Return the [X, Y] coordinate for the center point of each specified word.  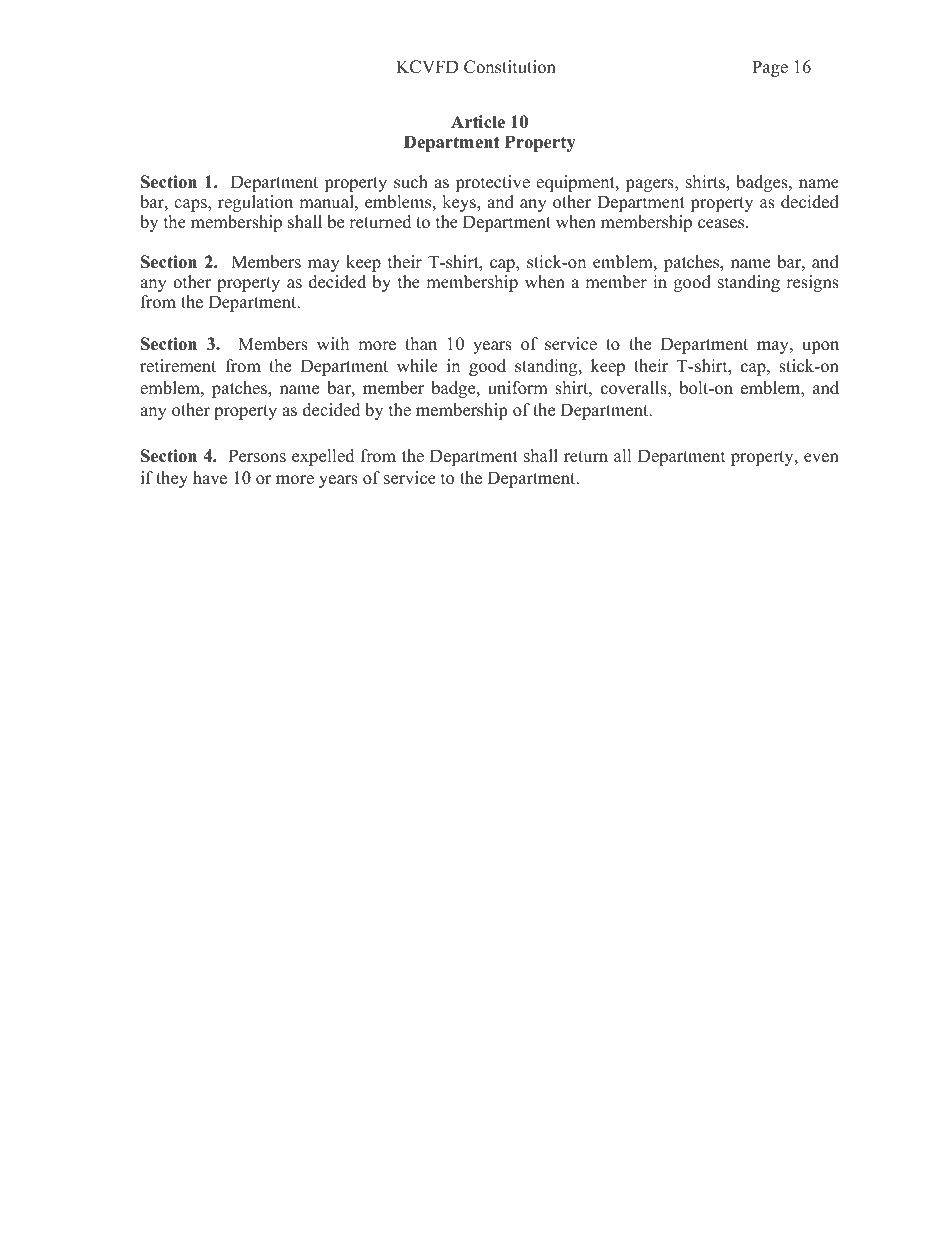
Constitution [510, 67]
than [421, 343]
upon [820, 347]
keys [460, 203]
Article [478, 122]
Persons [257, 456]
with [333, 343]
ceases [722, 224]
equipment [576, 183]
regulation [255, 203]
